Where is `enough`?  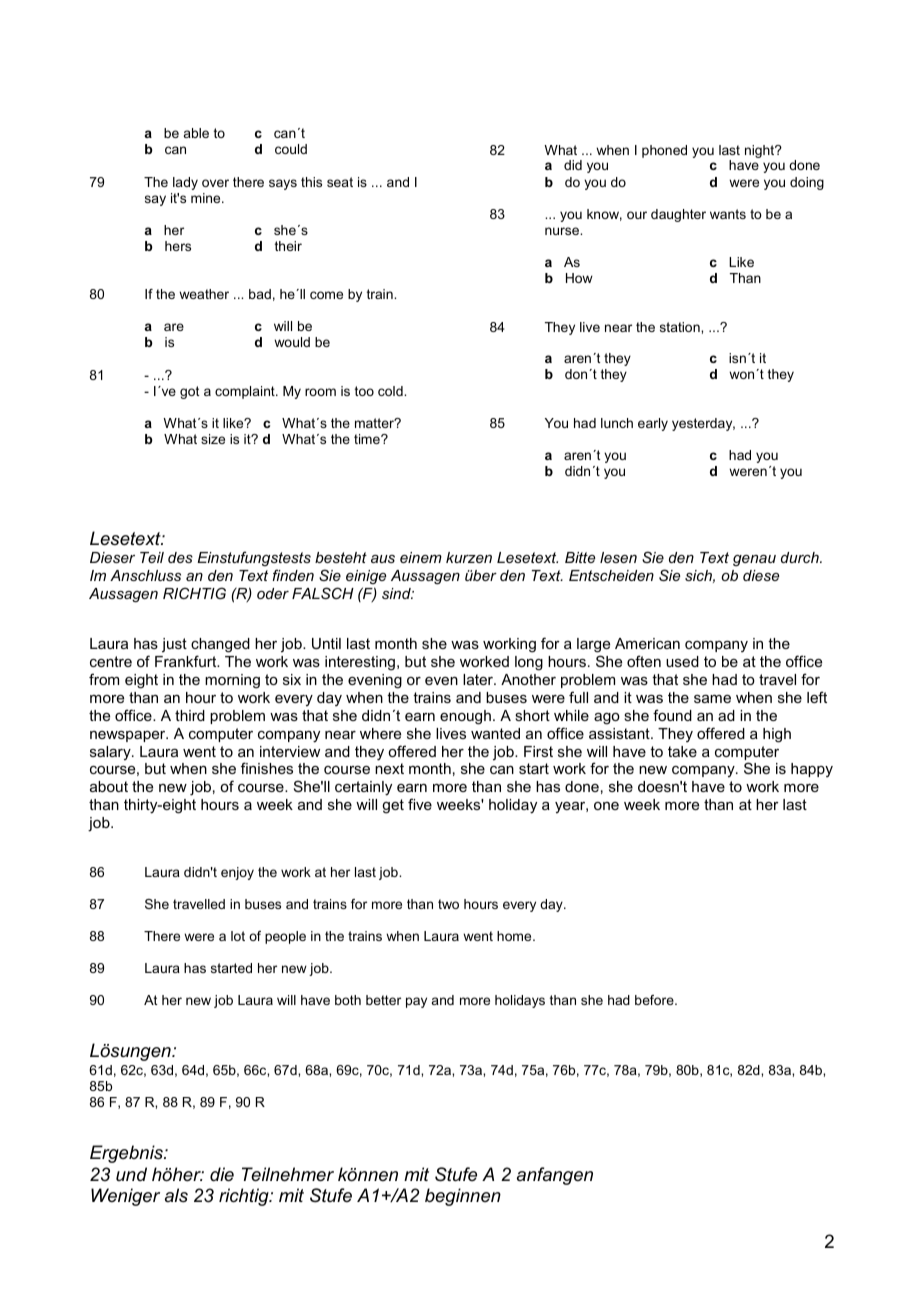
enough is located at coordinates (465, 717).
